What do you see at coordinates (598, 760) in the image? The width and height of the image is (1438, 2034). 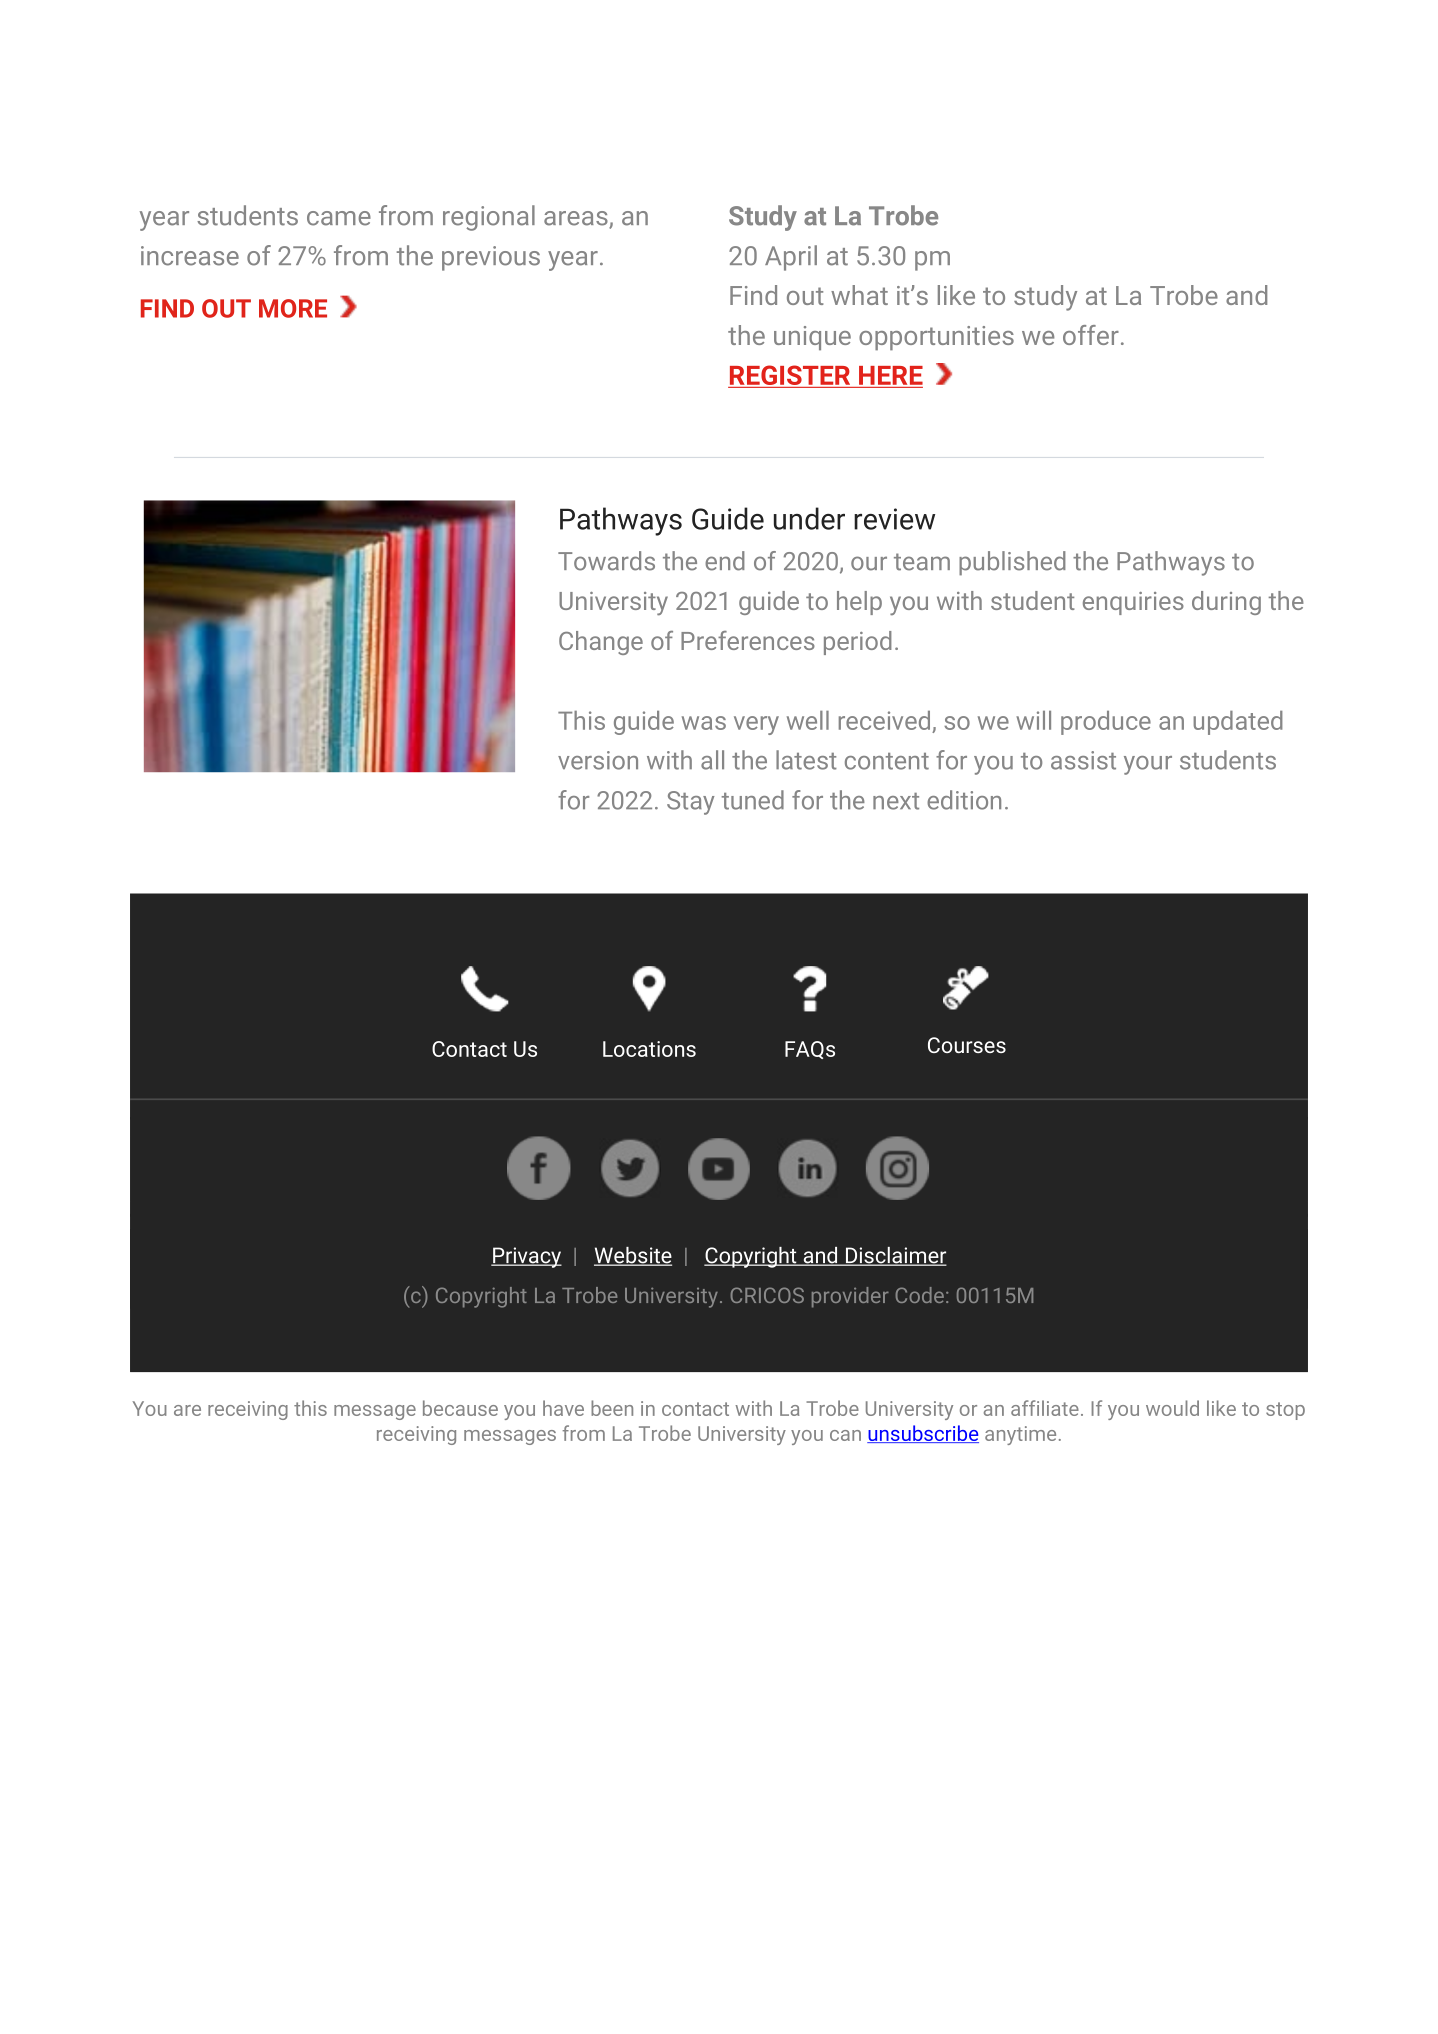 I see `version` at bounding box center [598, 760].
